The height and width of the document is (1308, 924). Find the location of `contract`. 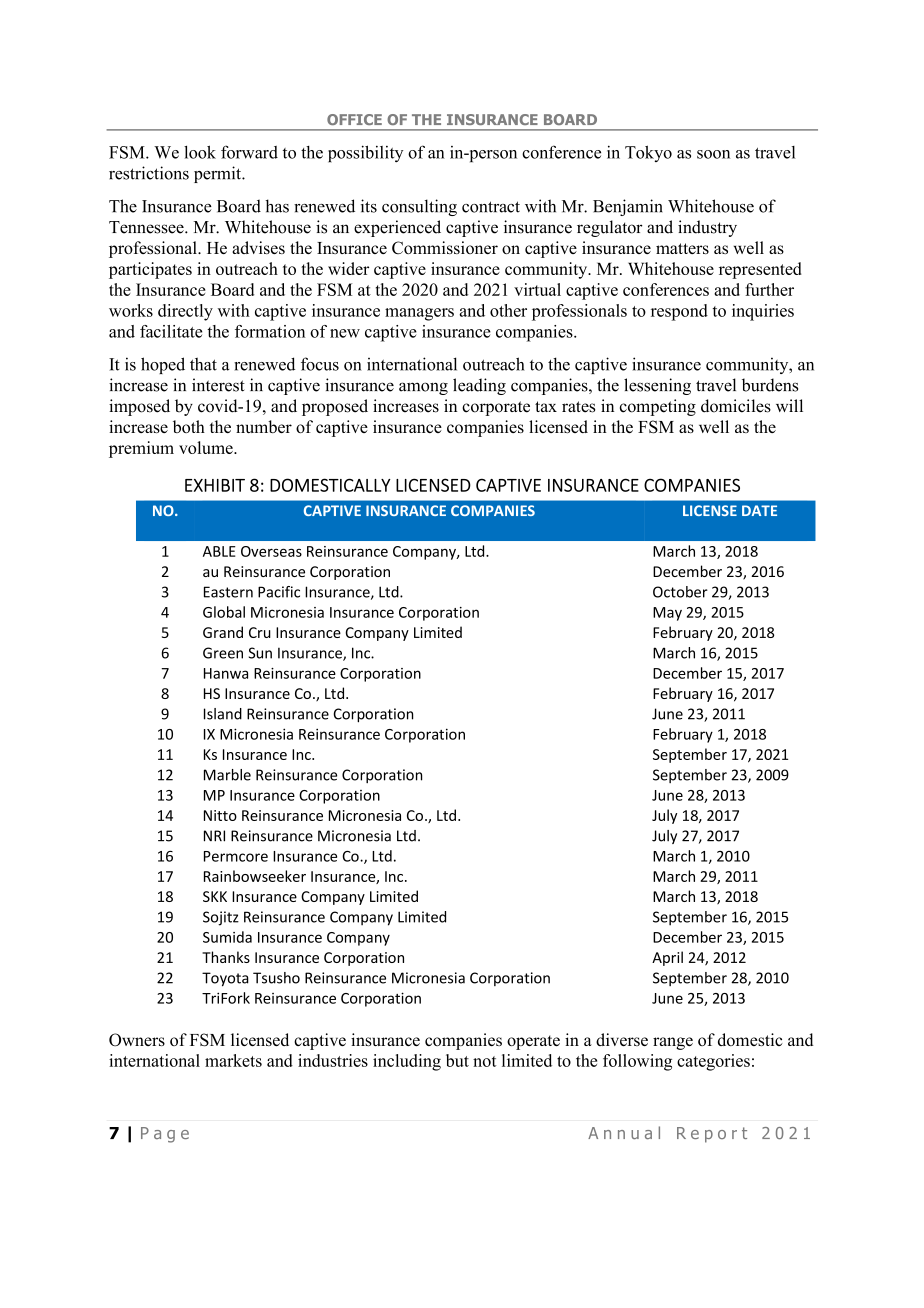

contract is located at coordinates (491, 207).
